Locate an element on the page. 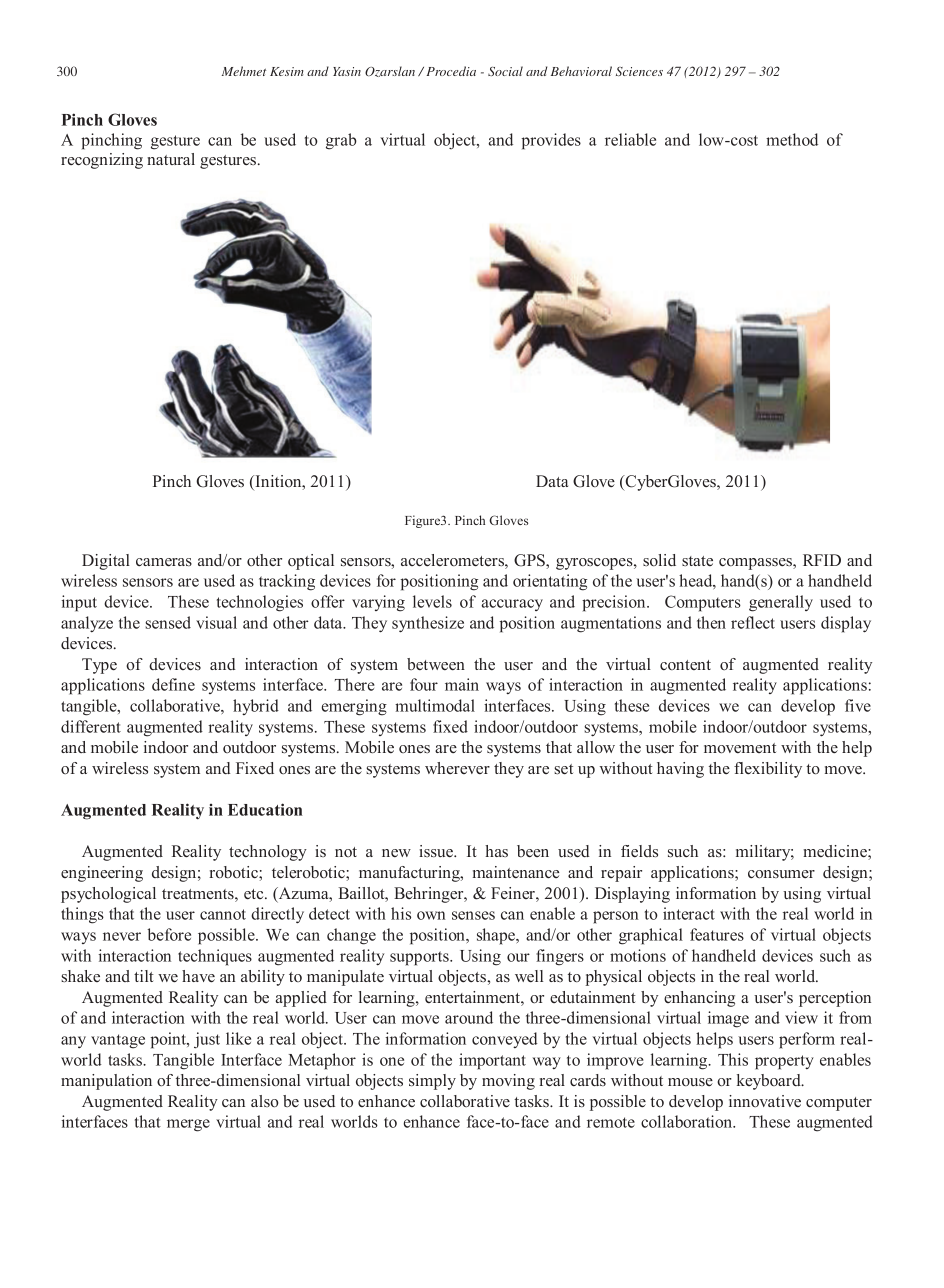  simply is located at coordinates (432, 1082).
